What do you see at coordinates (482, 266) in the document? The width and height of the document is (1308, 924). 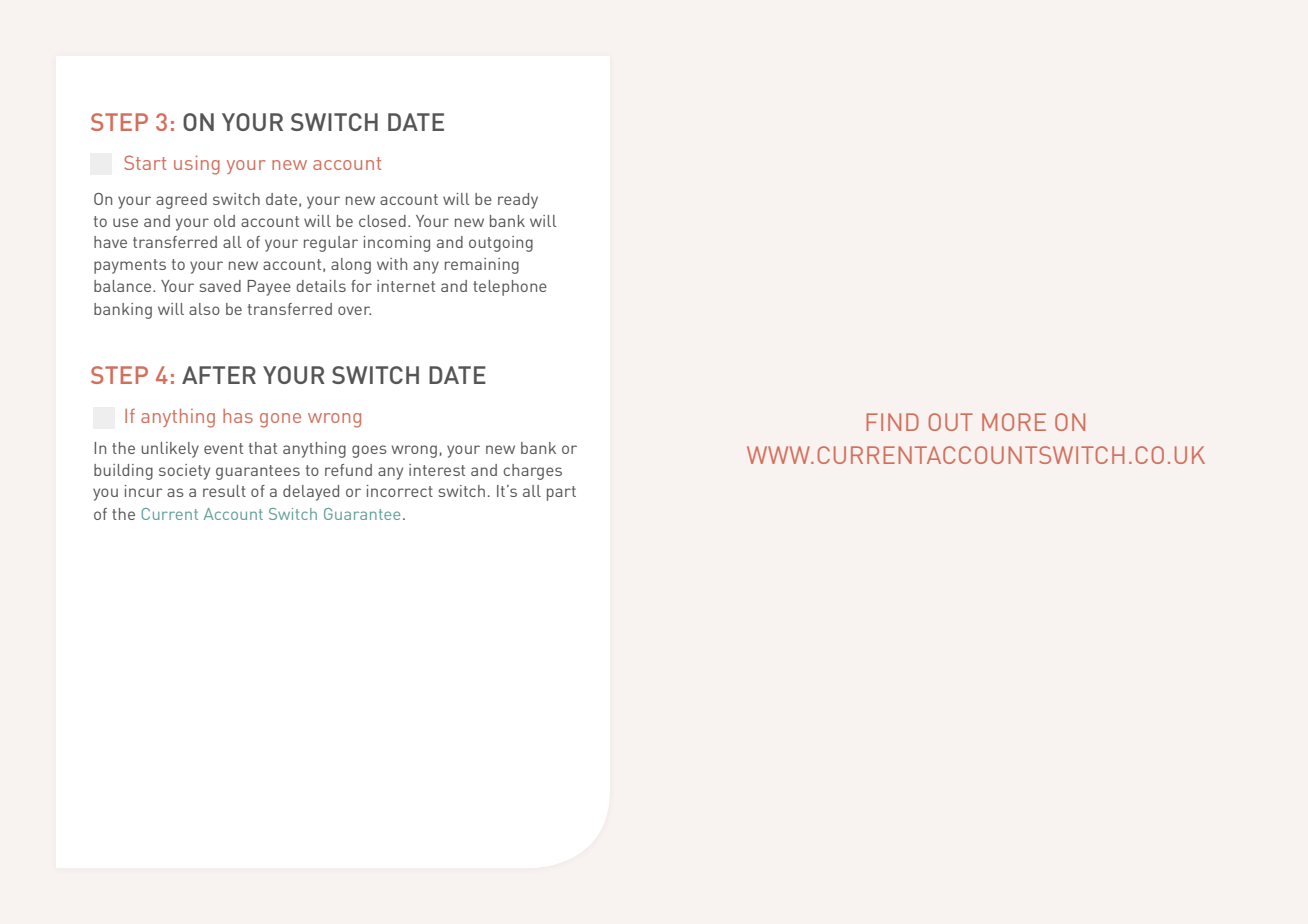 I see `remaining` at bounding box center [482, 266].
